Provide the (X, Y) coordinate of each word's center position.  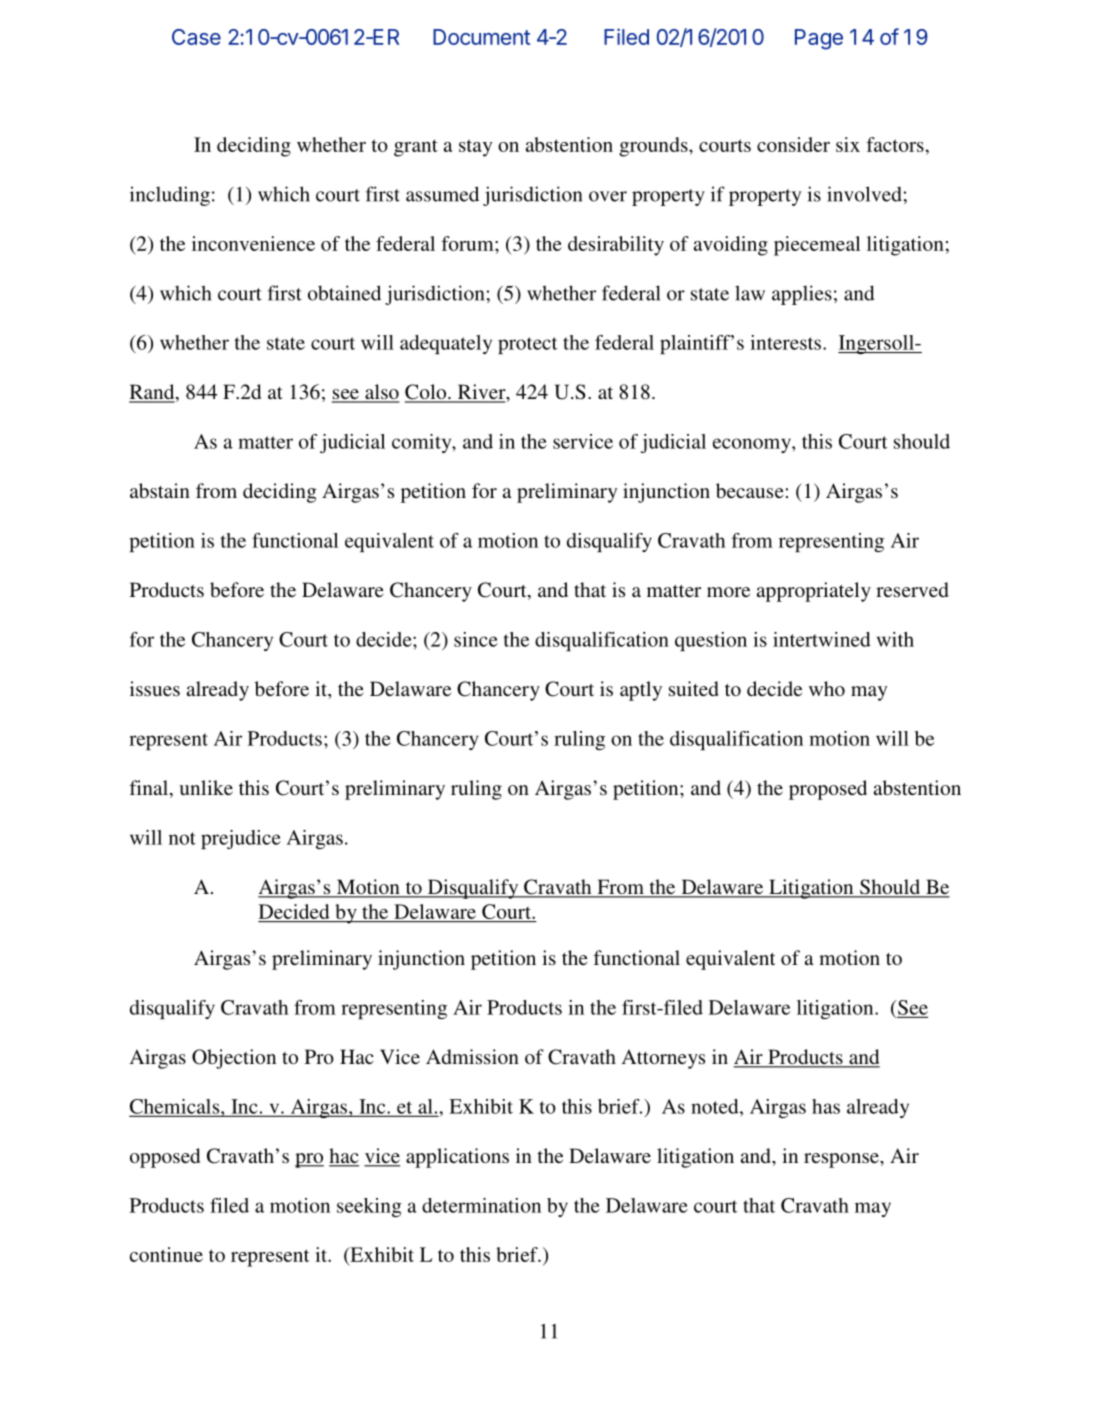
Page (819, 39)
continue (166, 1254)
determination (481, 1205)
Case (196, 37)
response (842, 1160)
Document (481, 37)
